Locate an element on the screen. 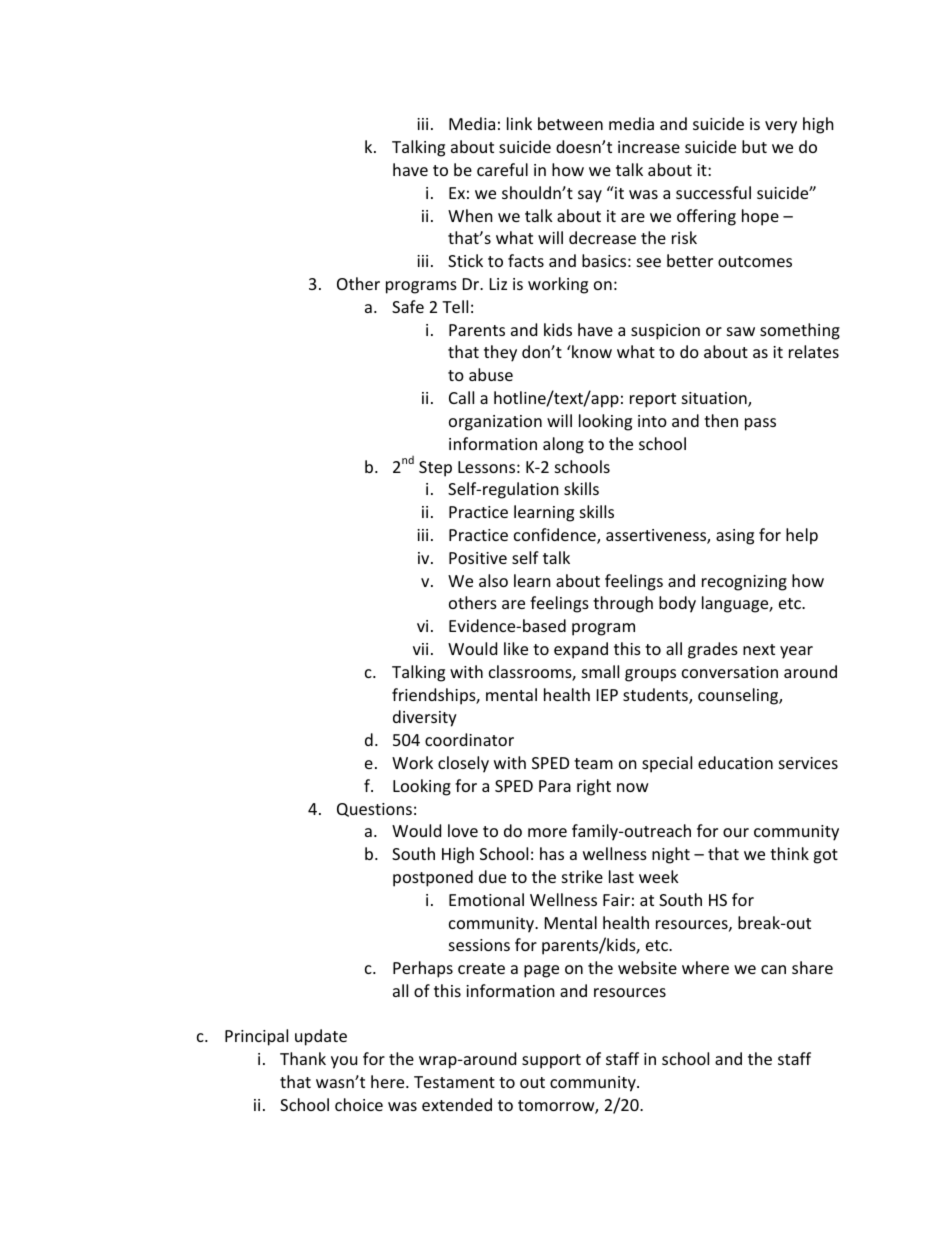 The height and width of the screenshot is (1233, 952). Para is located at coordinates (555, 786).
